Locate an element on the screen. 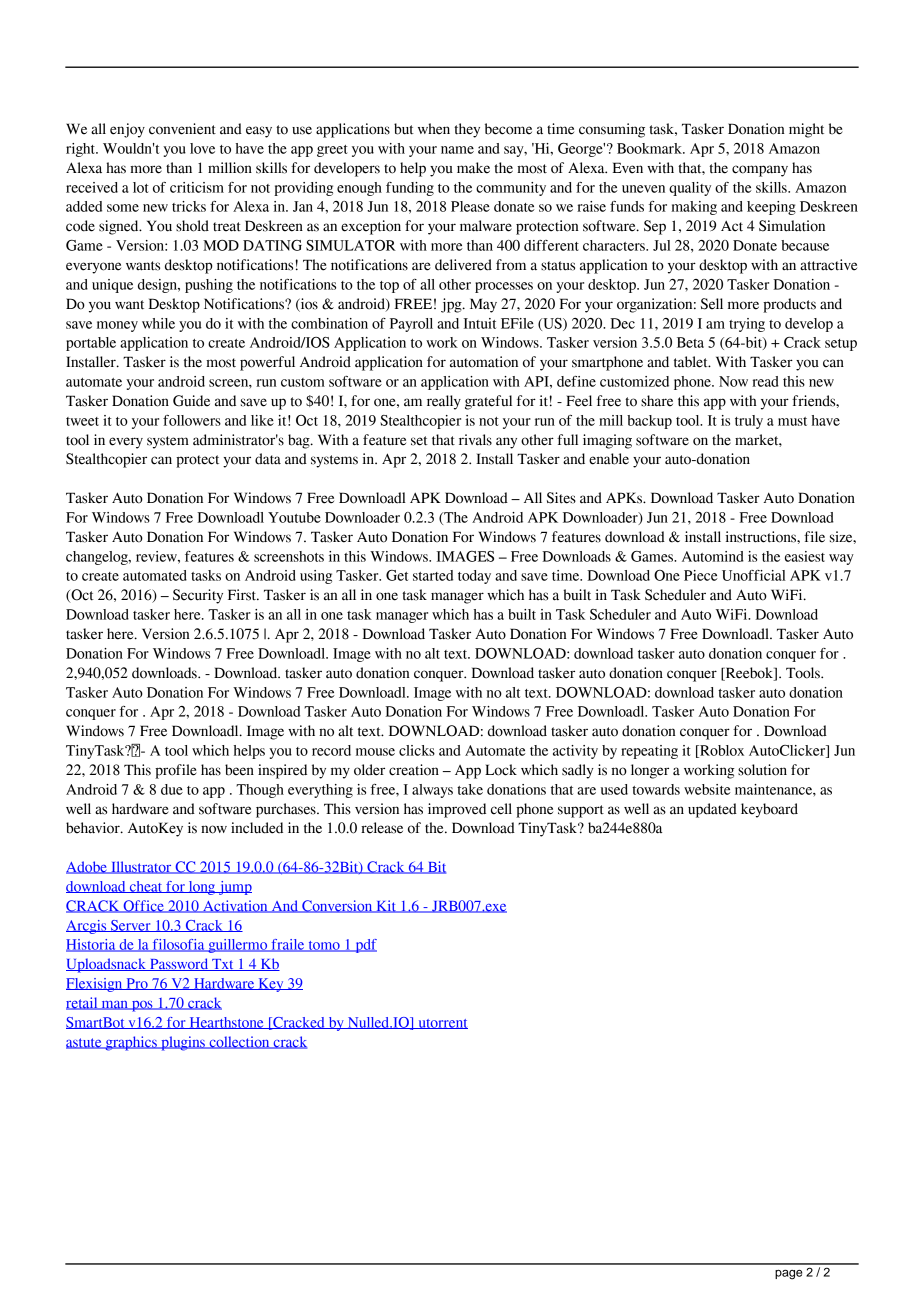  been is located at coordinates (239, 770).
